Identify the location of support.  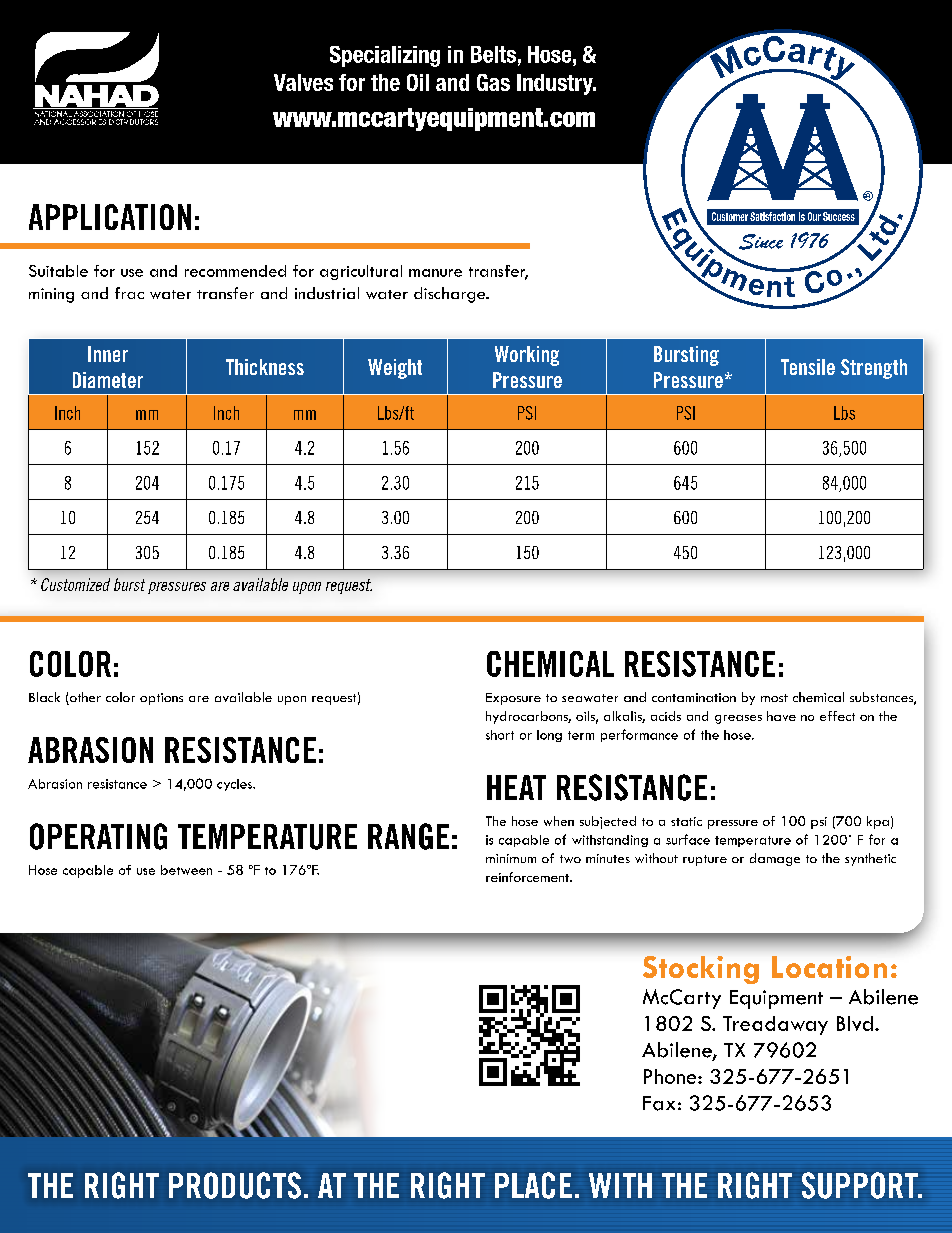
(861, 1185).
